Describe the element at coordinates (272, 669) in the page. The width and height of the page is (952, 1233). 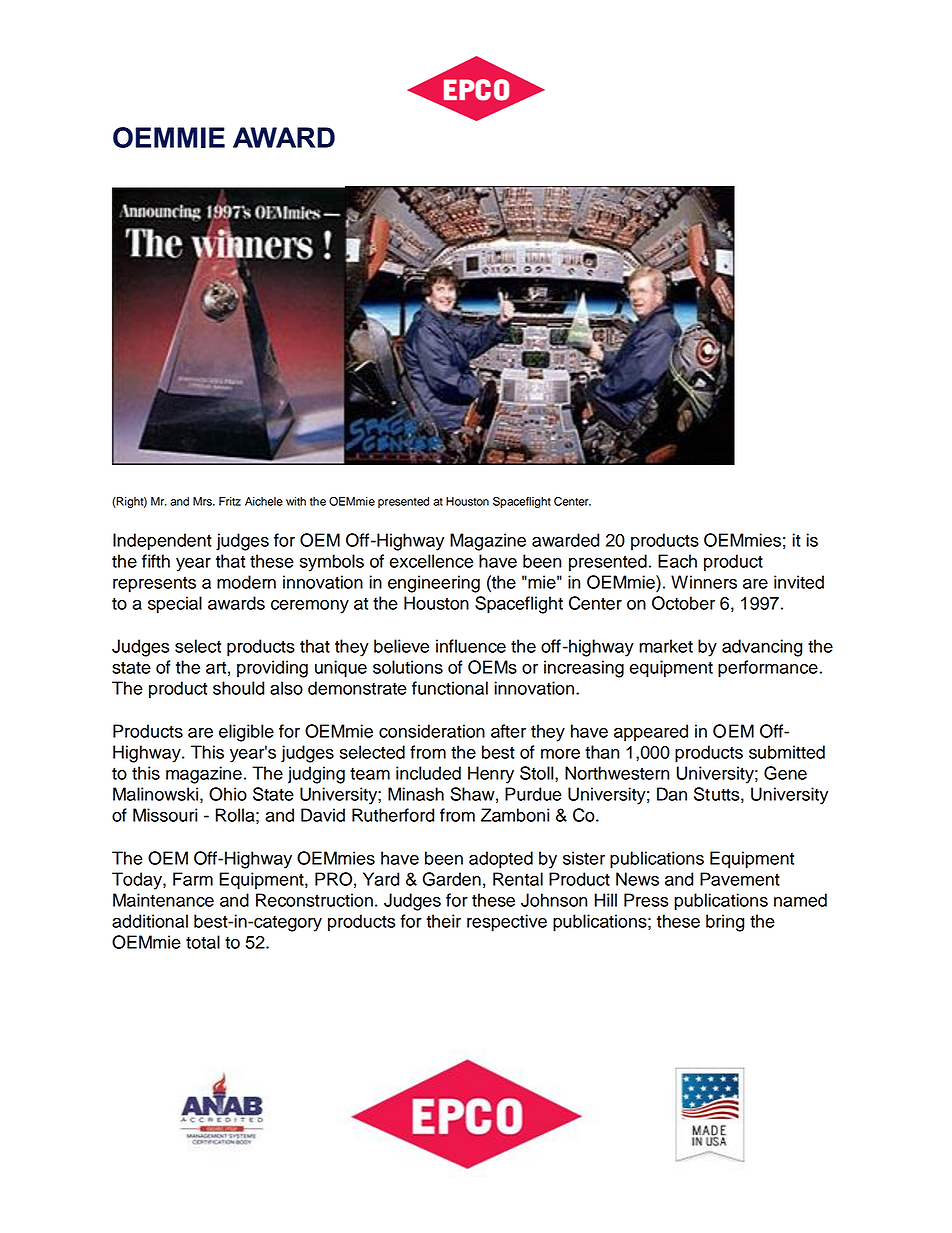
I see `providing` at that location.
